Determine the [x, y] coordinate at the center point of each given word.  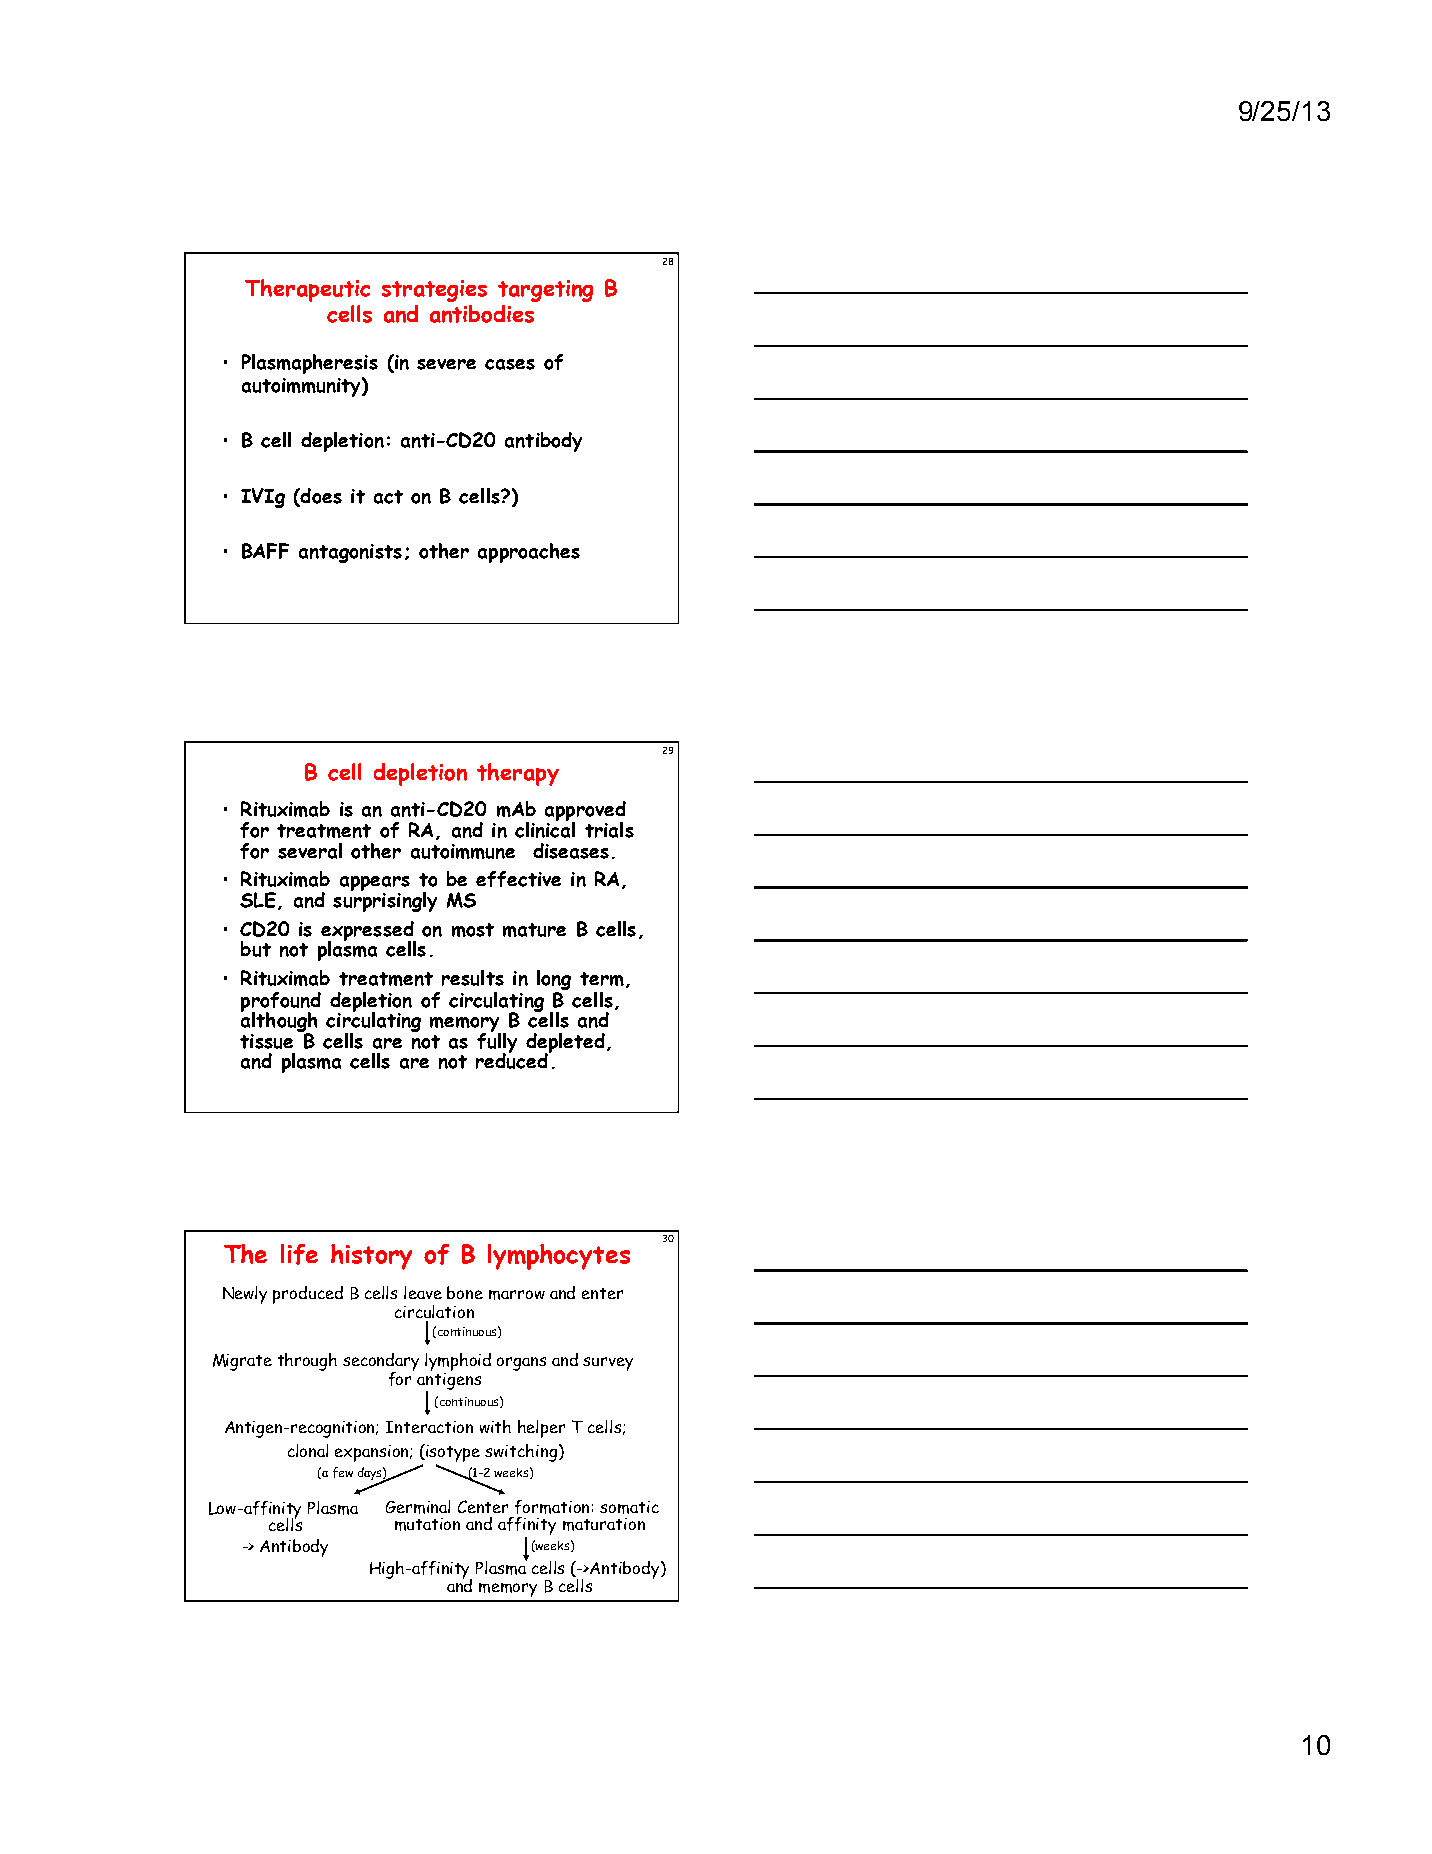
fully [497, 1043]
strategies [434, 291]
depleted [565, 1044]
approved [585, 812]
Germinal [418, 1507]
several [310, 851]
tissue [266, 1041]
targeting [545, 291]
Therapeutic [307, 290]
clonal [308, 1450]
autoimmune [463, 851]
